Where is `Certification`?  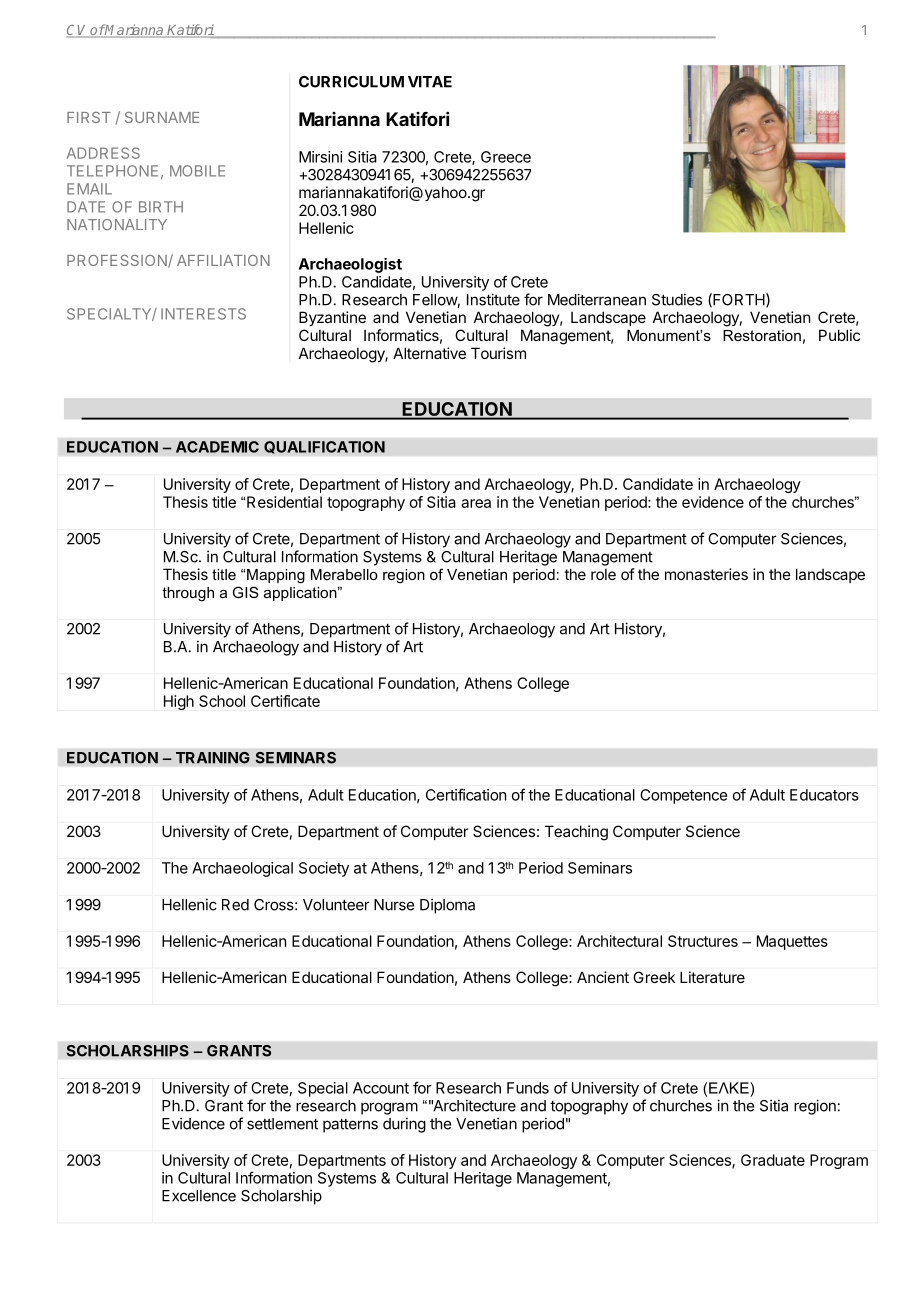 Certification is located at coordinates (466, 794).
